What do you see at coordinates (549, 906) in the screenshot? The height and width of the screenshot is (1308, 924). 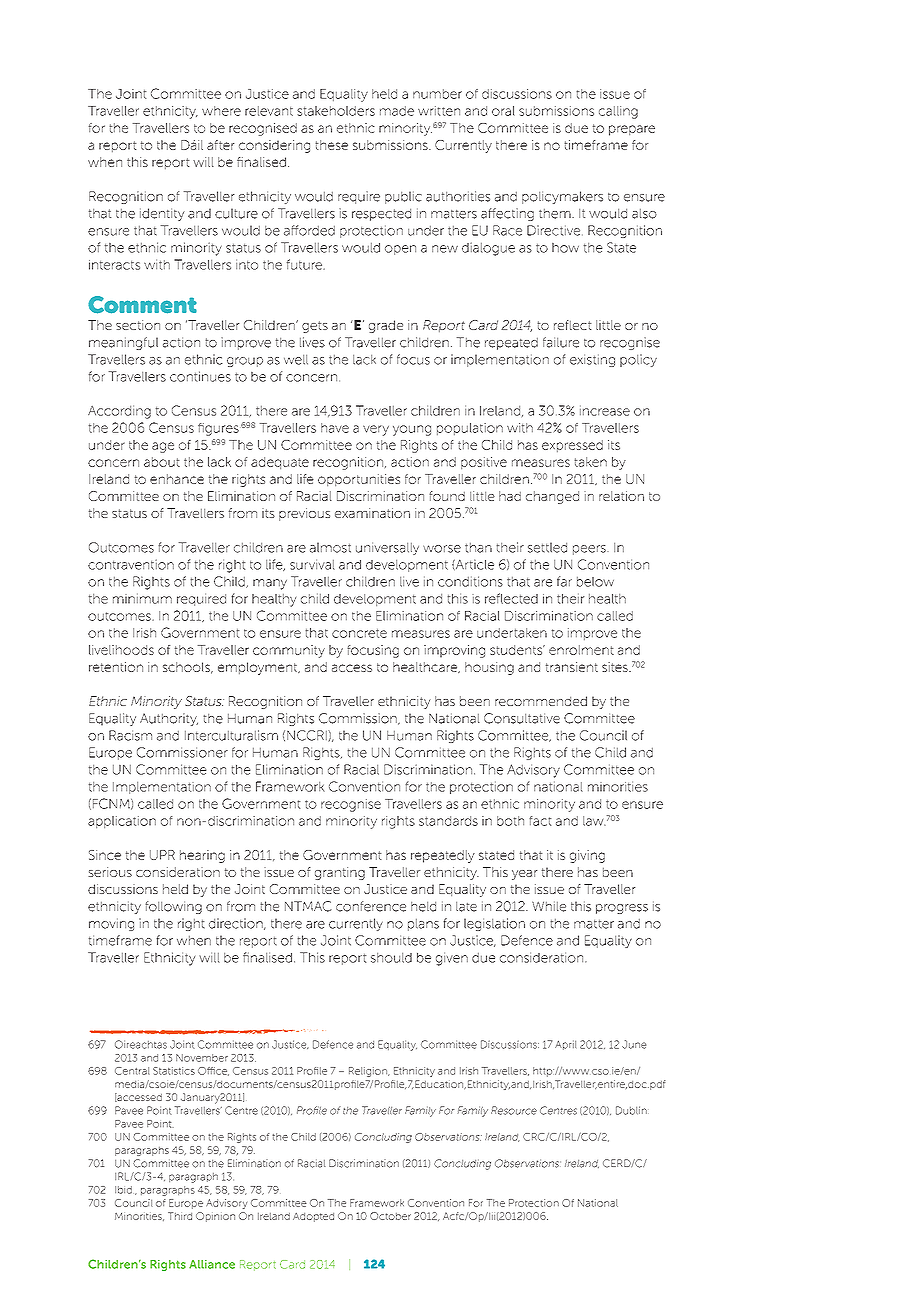 I see `While` at bounding box center [549, 906].
